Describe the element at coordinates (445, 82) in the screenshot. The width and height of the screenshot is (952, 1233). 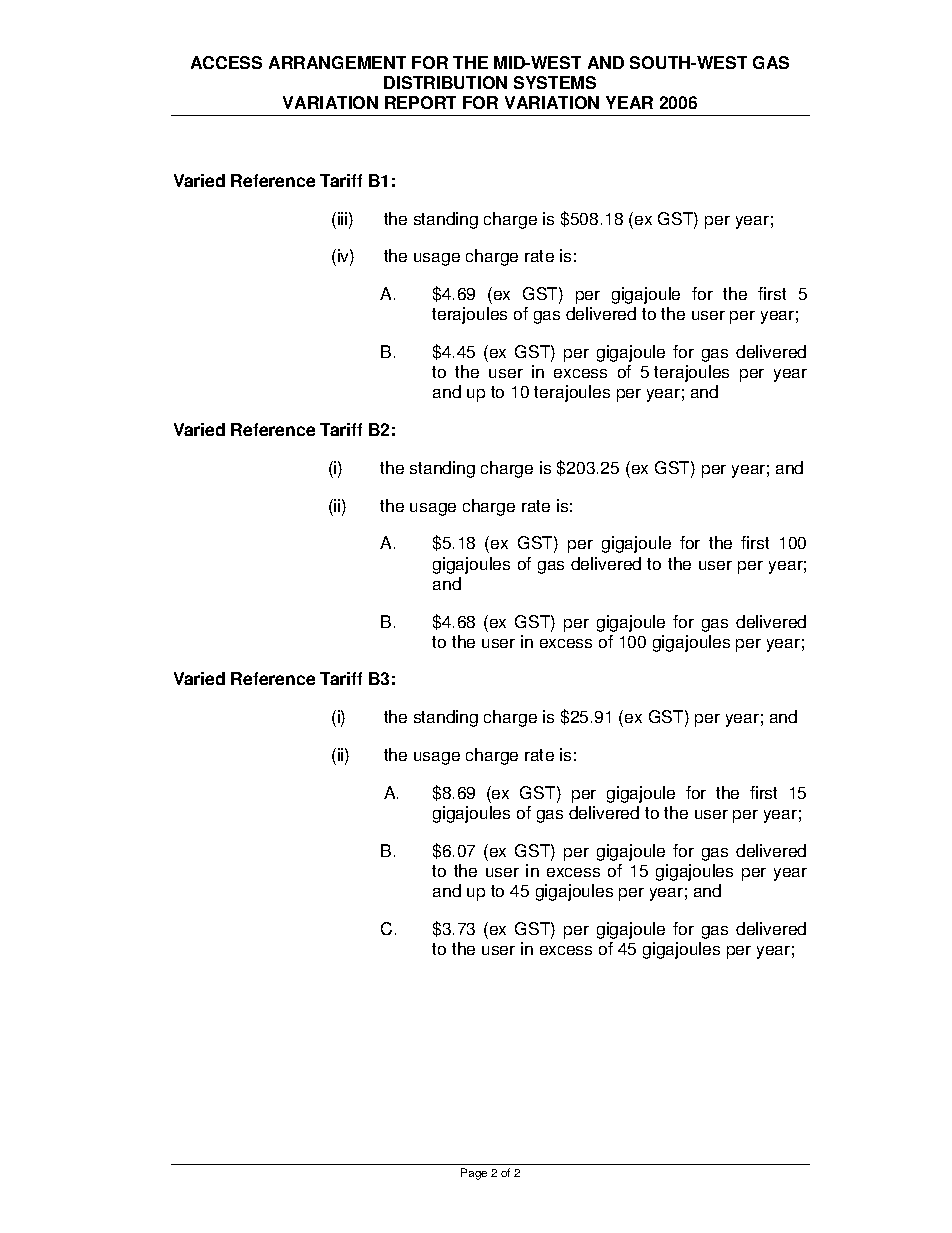
I see `DISTRIBUTION` at that location.
